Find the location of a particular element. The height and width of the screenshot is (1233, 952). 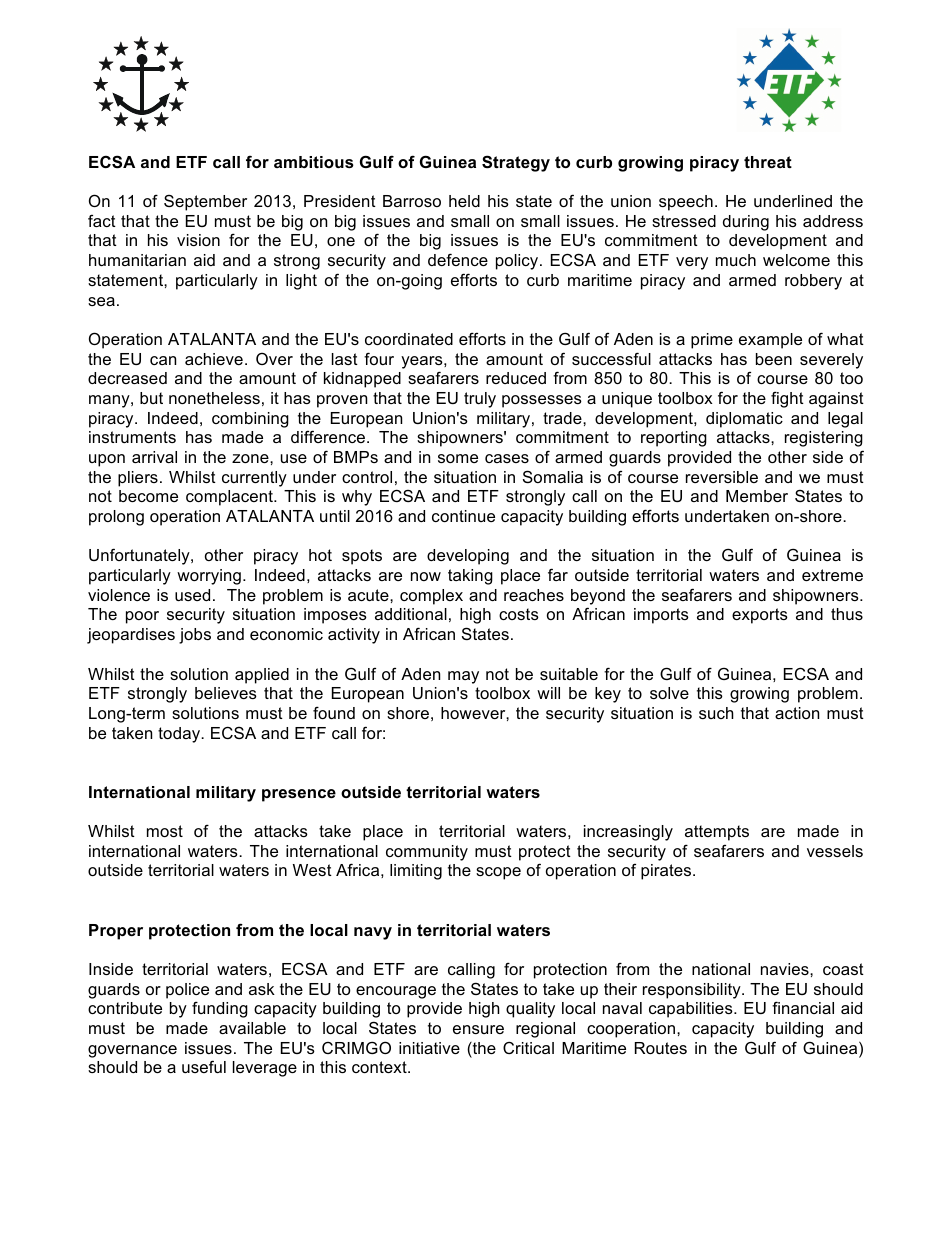

held is located at coordinates (464, 201).
